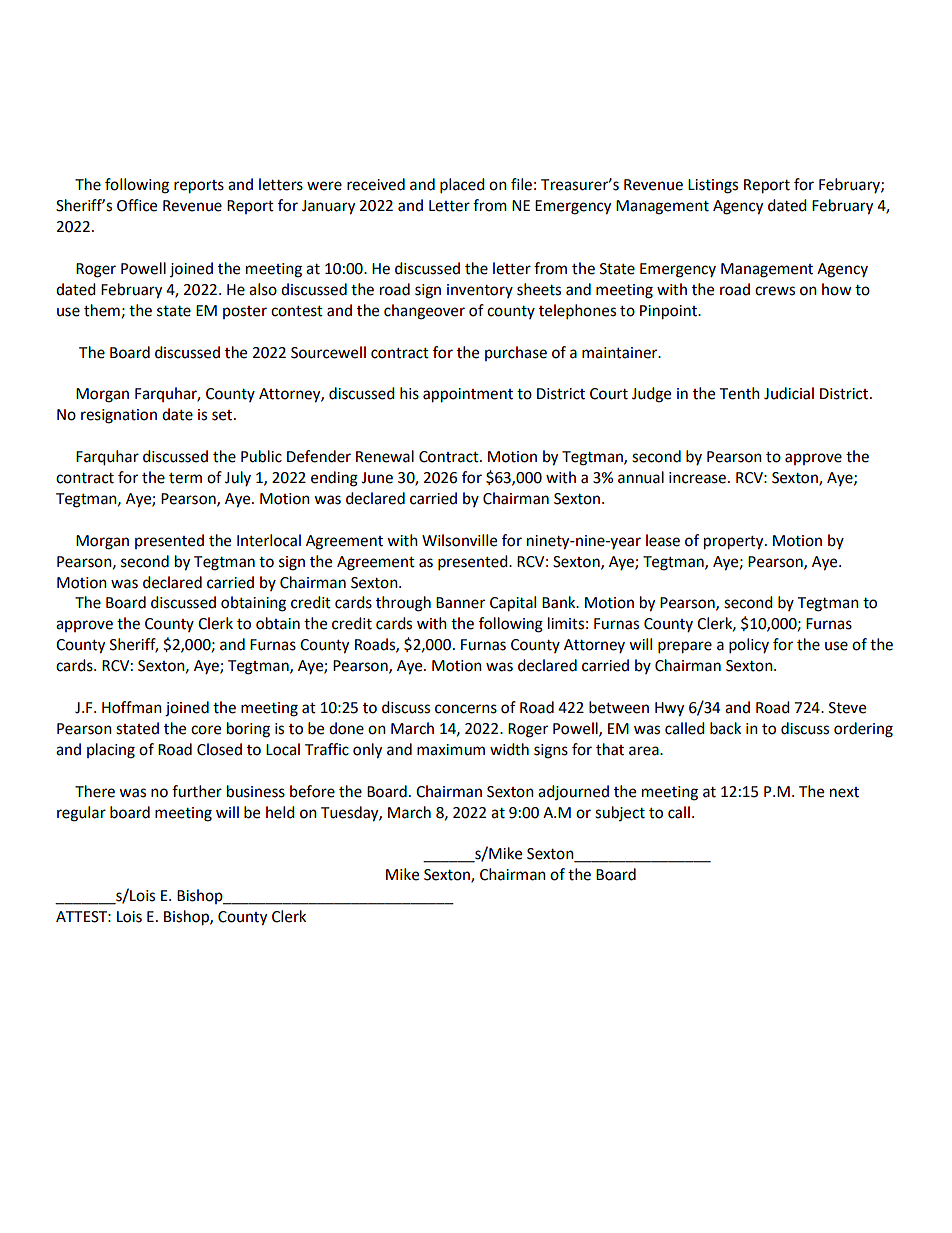  Describe the element at coordinates (197, 791) in the screenshot. I see `further` at that location.
